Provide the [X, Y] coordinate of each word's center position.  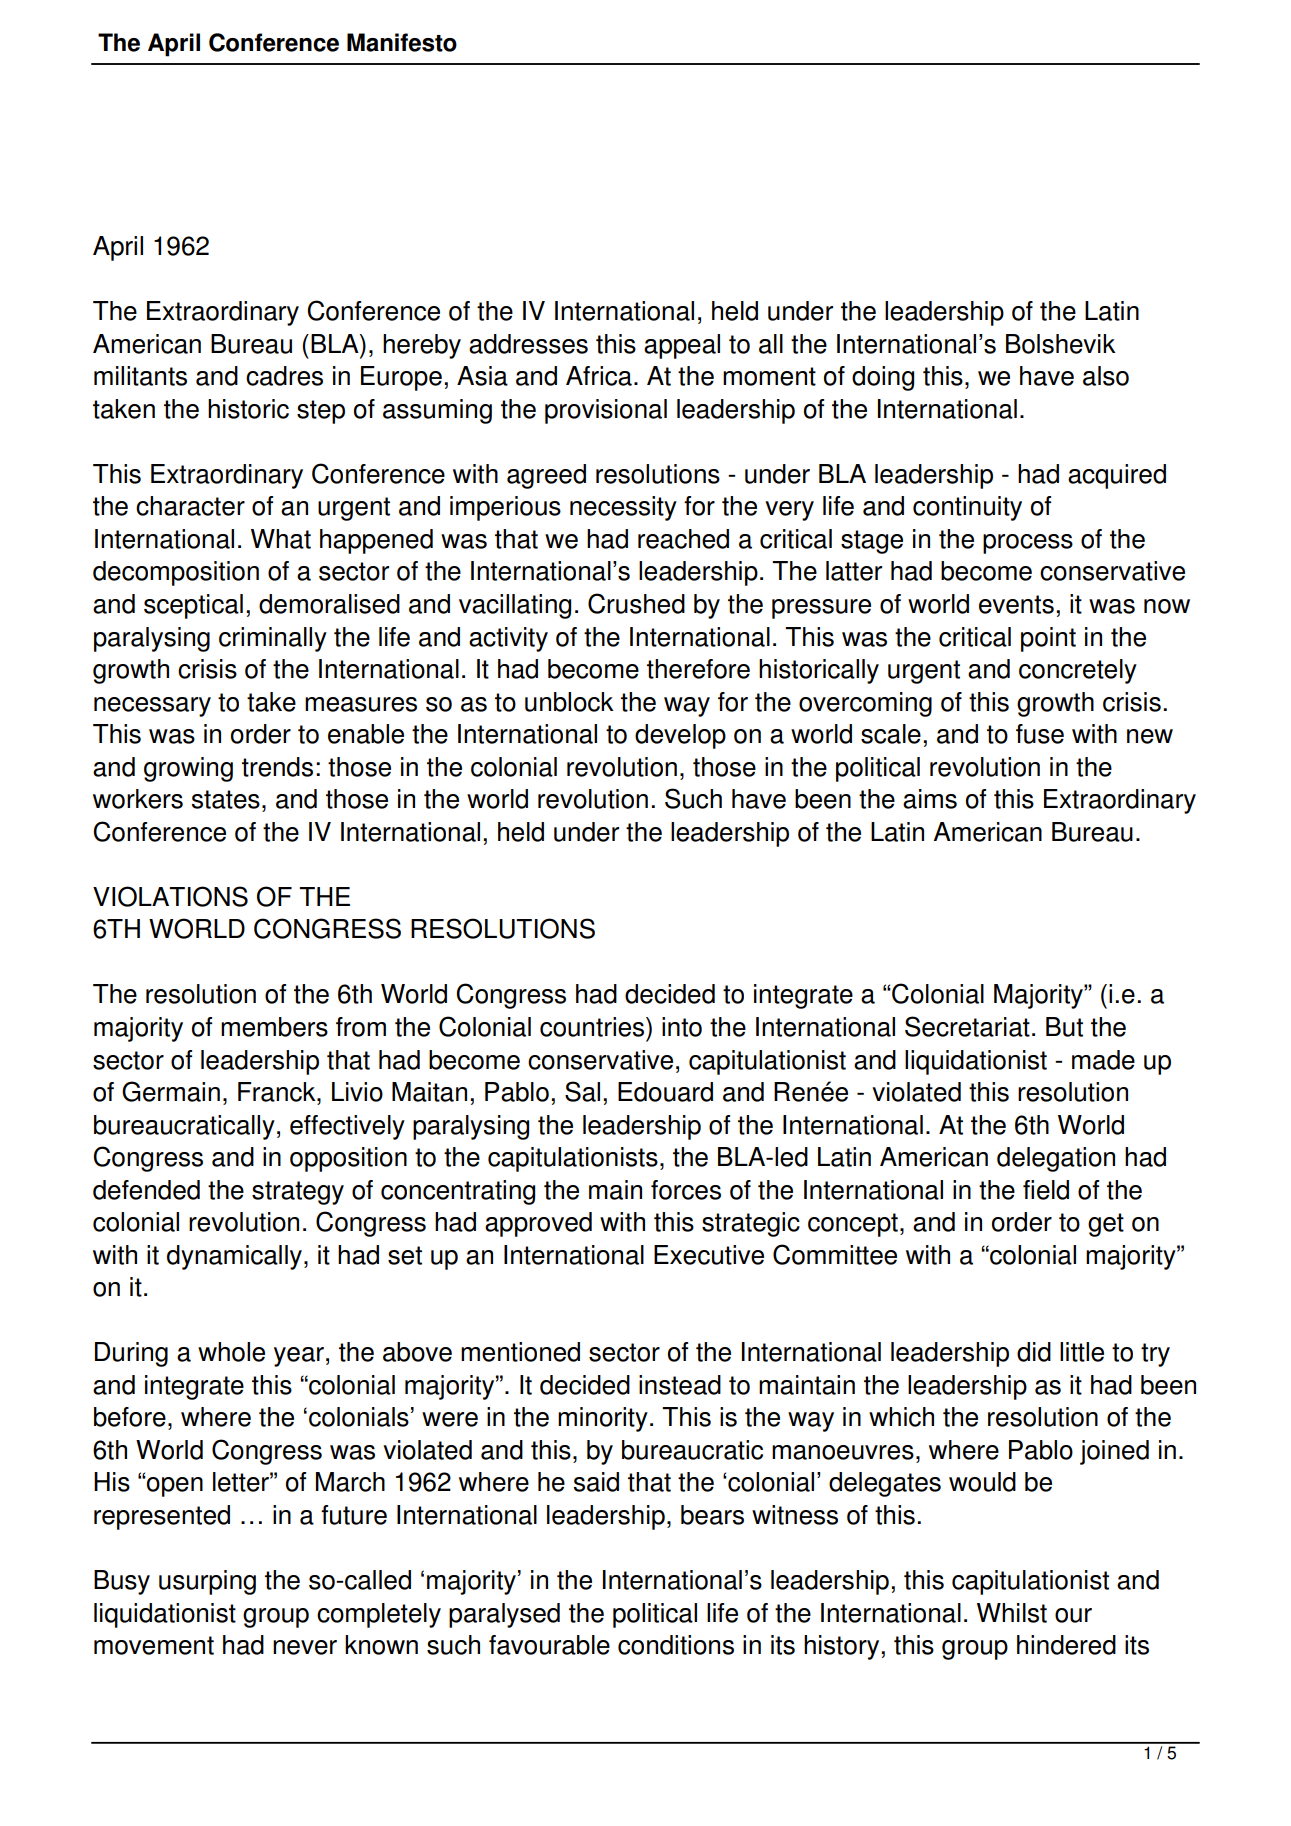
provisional [606, 411]
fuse [1040, 734]
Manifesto [402, 42]
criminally [273, 639]
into [682, 1027]
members [274, 1027]
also [1106, 376]
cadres [284, 376]
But [1064, 1027]
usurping [207, 1582]
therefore [698, 669]
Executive [709, 1255]
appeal [682, 346]
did [1034, 1352]
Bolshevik [1061, 344]
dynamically [234, 1257]
